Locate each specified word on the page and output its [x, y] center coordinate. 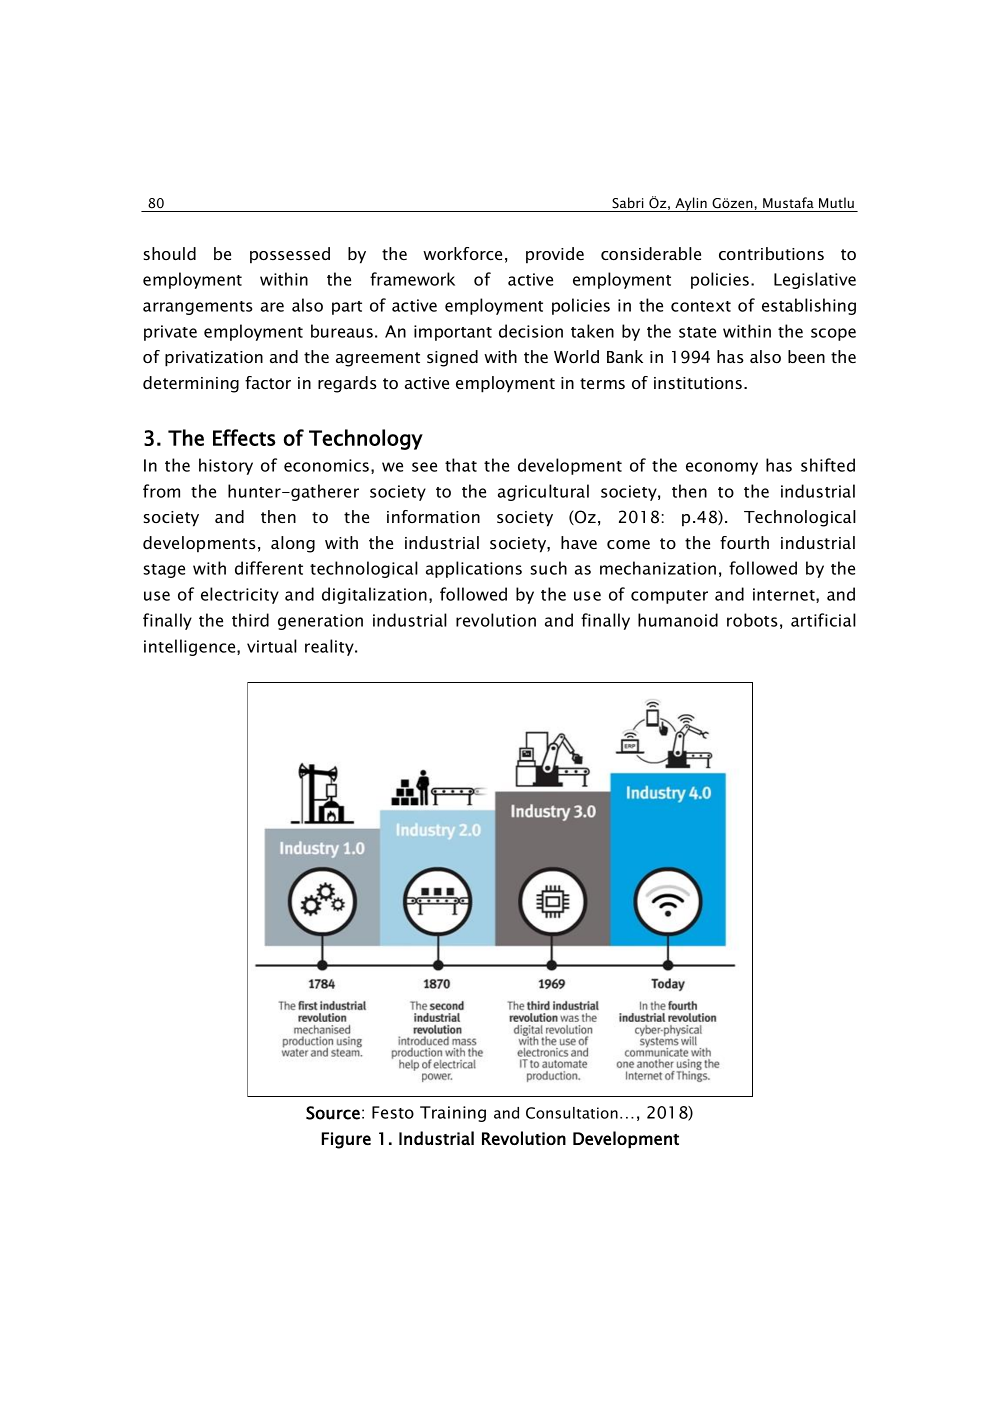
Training [453, 1114]
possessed [290, 255]
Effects [244, 437]
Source [333, 1113]
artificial [823, 620]
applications [474, 569]
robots [752, 620]
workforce [462, 253]
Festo [393, 1112]
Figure [346, 1140]
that [461, 465]
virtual [272, 646]
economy [722, 468]
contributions [771, 253]
